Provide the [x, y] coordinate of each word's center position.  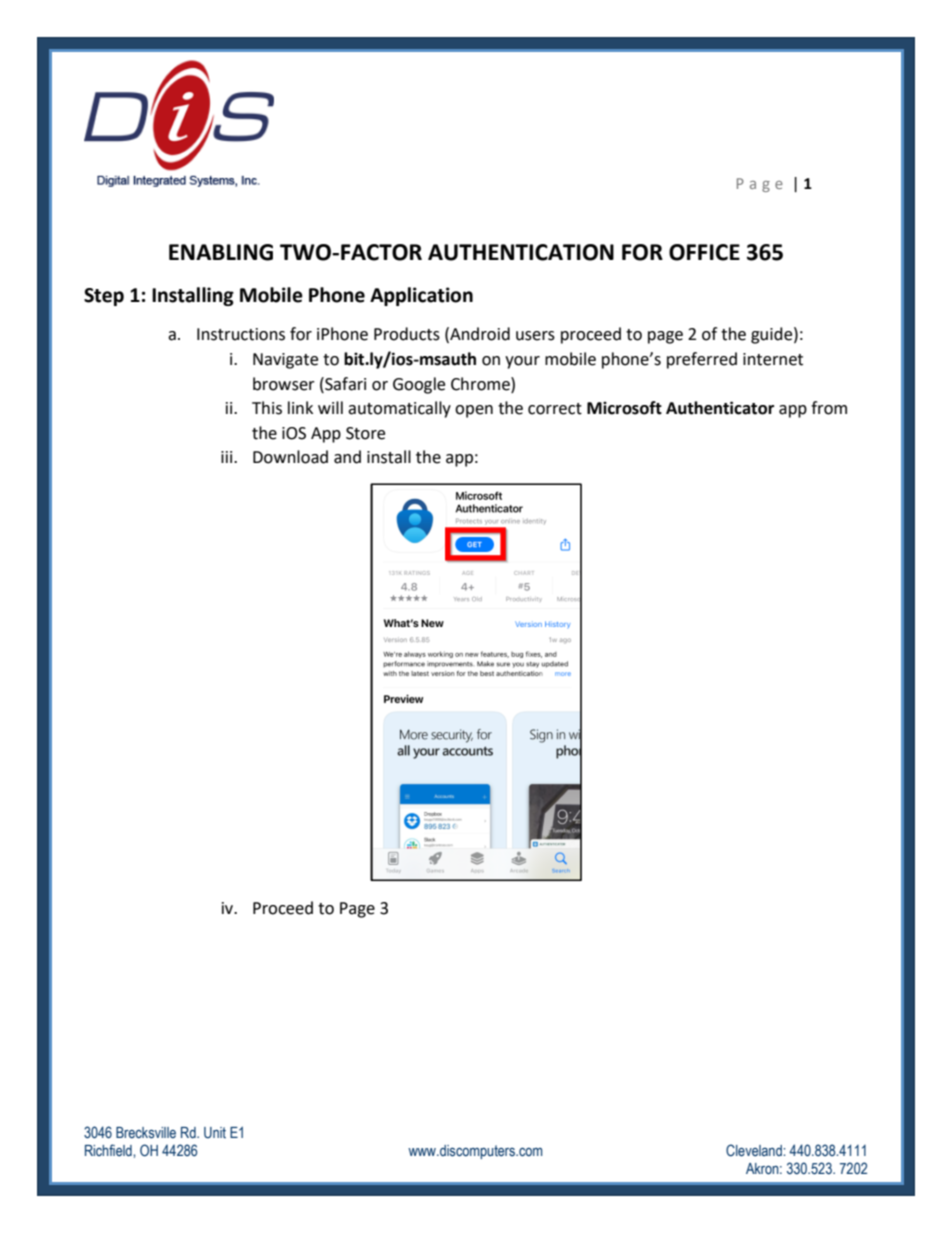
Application [421, 296]
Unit [215, 1132]
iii [228, 457]
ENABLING [221, 252]
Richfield [109, 1150]
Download [290, 457]
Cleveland [755, 1150]
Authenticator [720, 408]
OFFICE [704, 252]
